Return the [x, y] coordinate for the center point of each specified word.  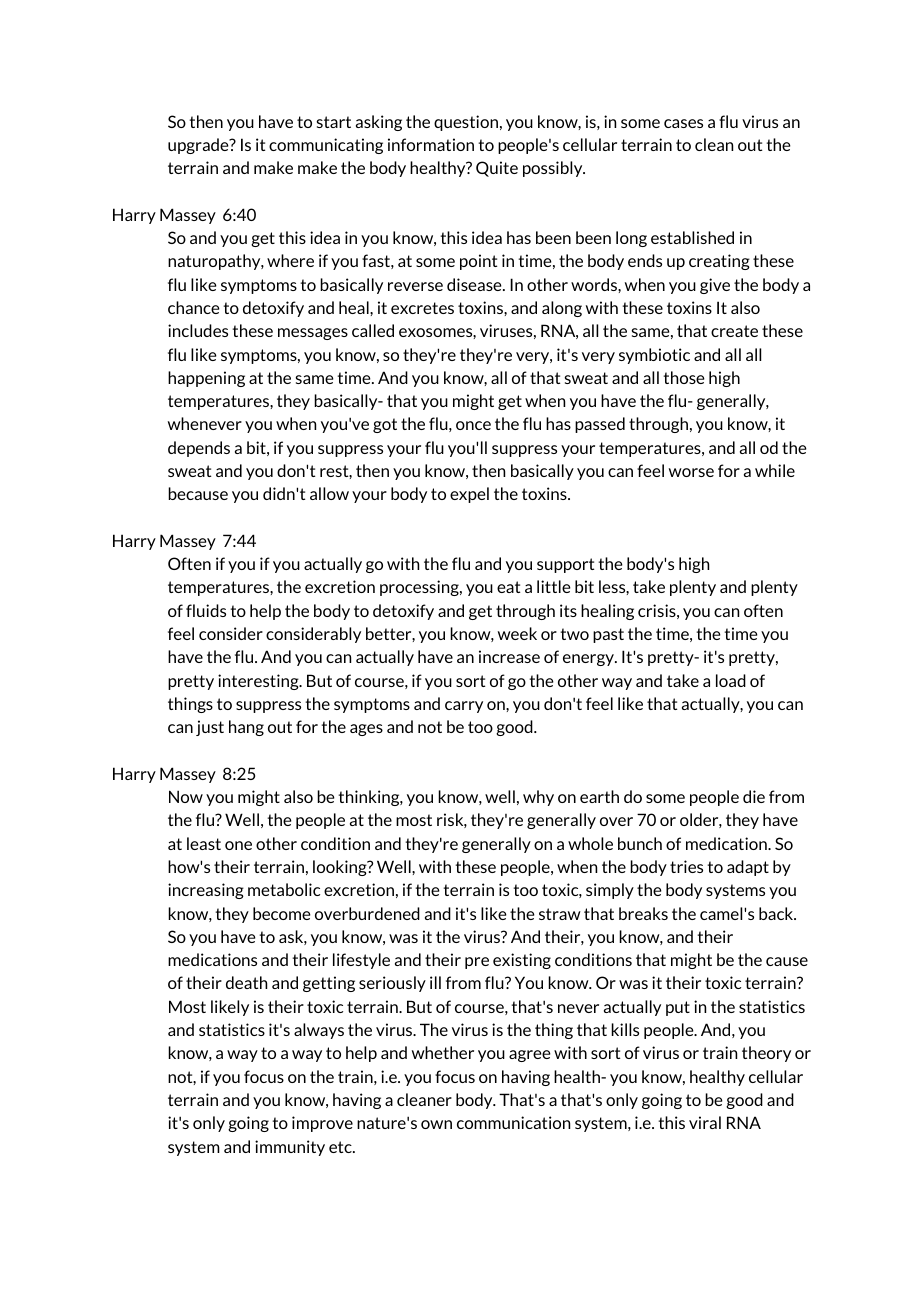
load [731, 680]
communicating [326, 146]
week [517, 633]
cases [683, 123]
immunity [290, 1148]
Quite [497, 169]
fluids [206, 610]
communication [513, 1122]
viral [705, 1122]
